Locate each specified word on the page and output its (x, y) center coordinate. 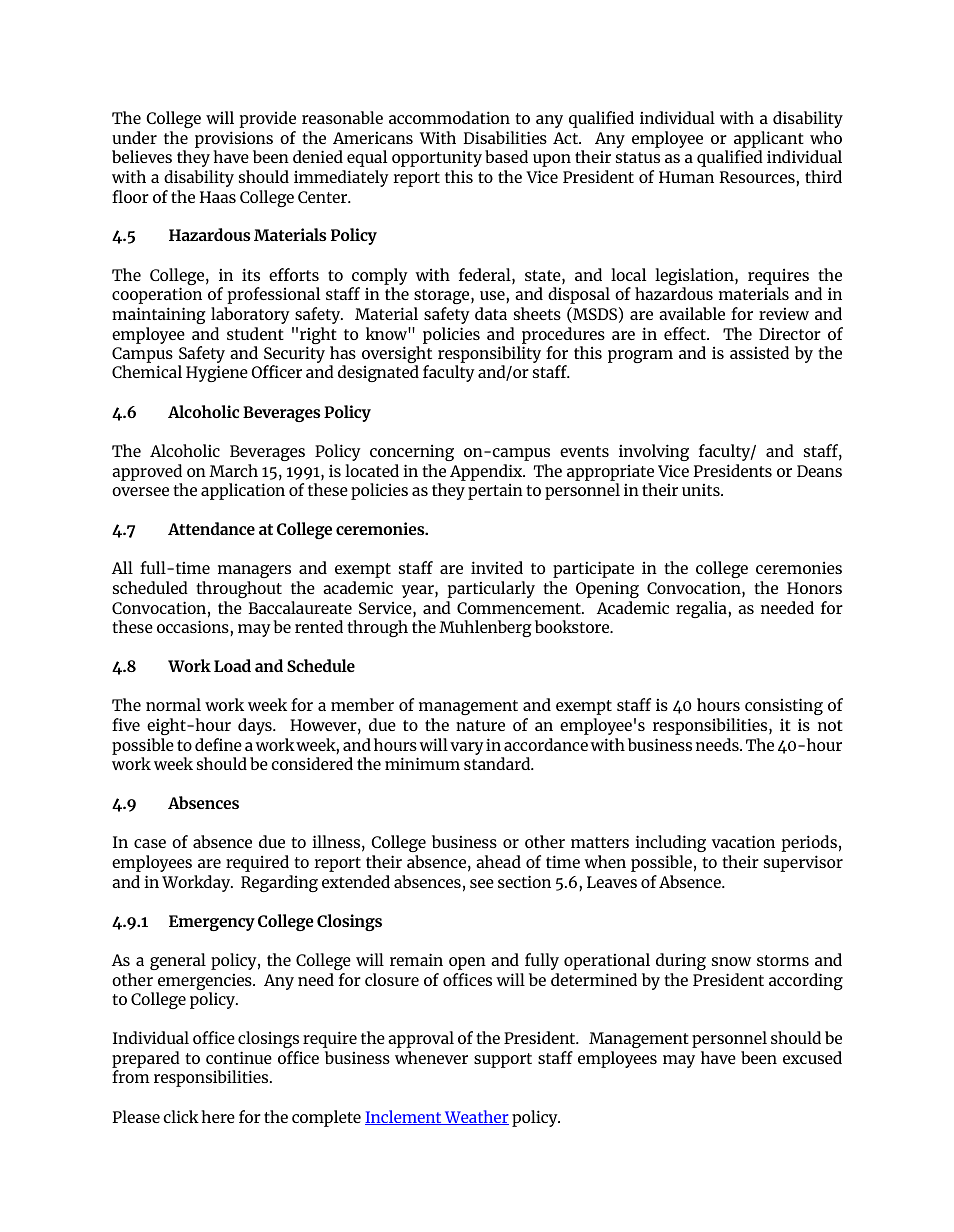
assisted (759, 352)
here (218, 1116)
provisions (234, 139)
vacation (743, 841)
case (150, 843)
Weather (476, 1117)
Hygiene (217, 373)
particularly (491, 589)
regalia (702, 609)
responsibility (489, 356)
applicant (769, 139)
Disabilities (505, 137)
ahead (498, 861)
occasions (194, 626)
